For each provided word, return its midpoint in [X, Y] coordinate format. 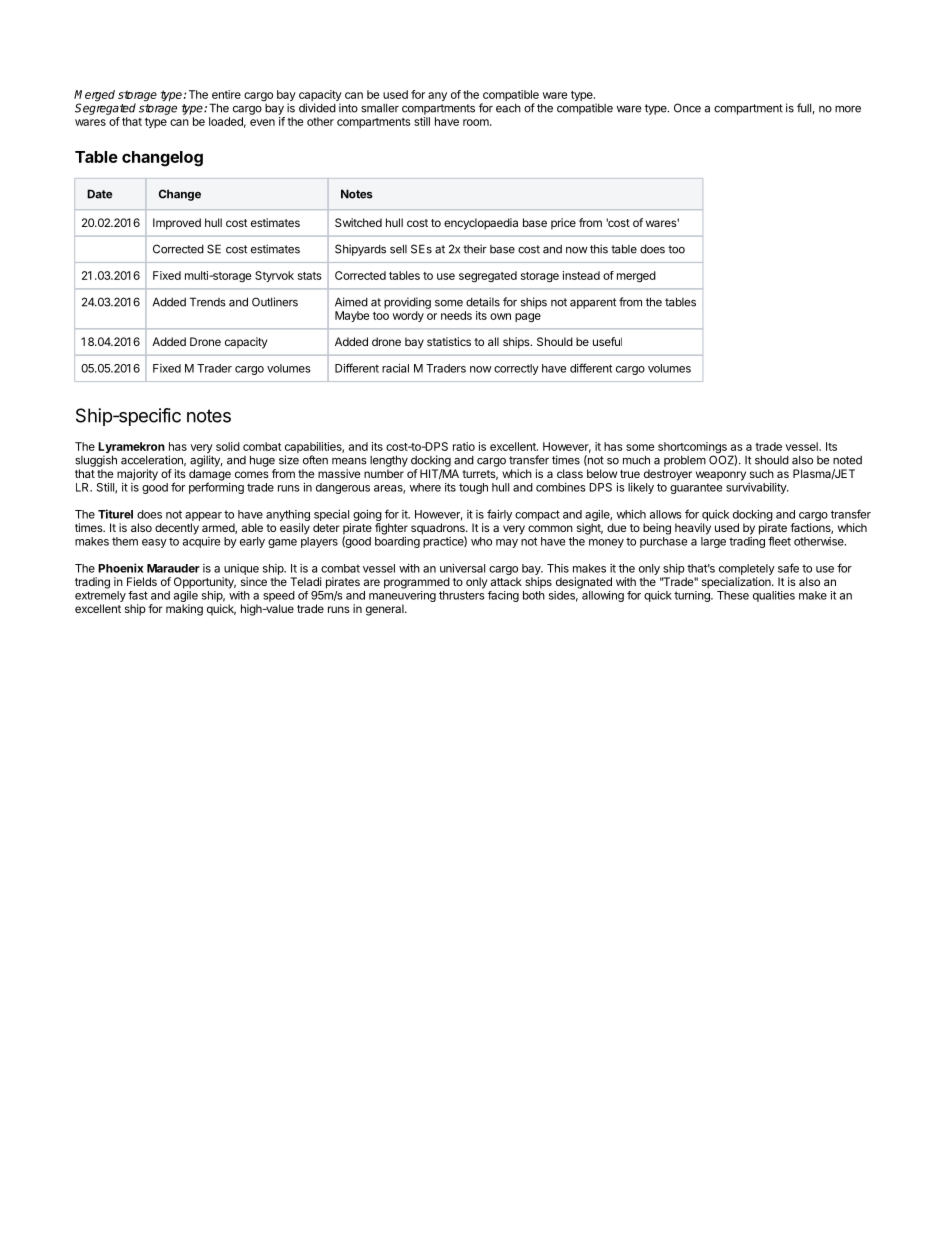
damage [210, 476]
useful [607, 341]
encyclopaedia [481, 224]
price [563, 224]
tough [473, 488]
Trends [208, 302]
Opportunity [205, 583]
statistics [449, 341]
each [508, 108]
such [762, 473]
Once [687, 108]
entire [226, 94]
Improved [177, 224]
